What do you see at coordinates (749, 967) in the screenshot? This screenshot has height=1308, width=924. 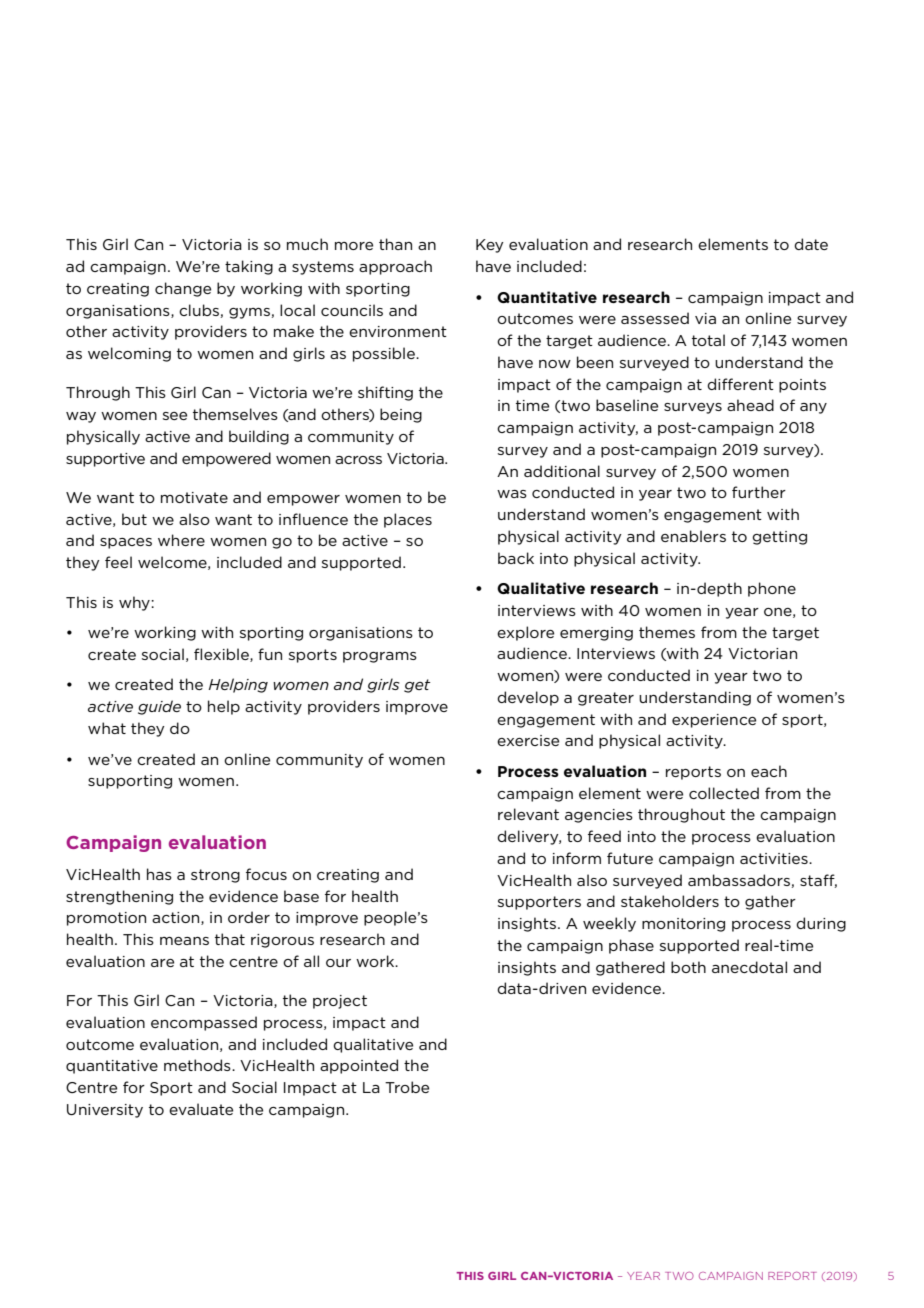 I see `anecdotal` at bounding box center [749, 967].
